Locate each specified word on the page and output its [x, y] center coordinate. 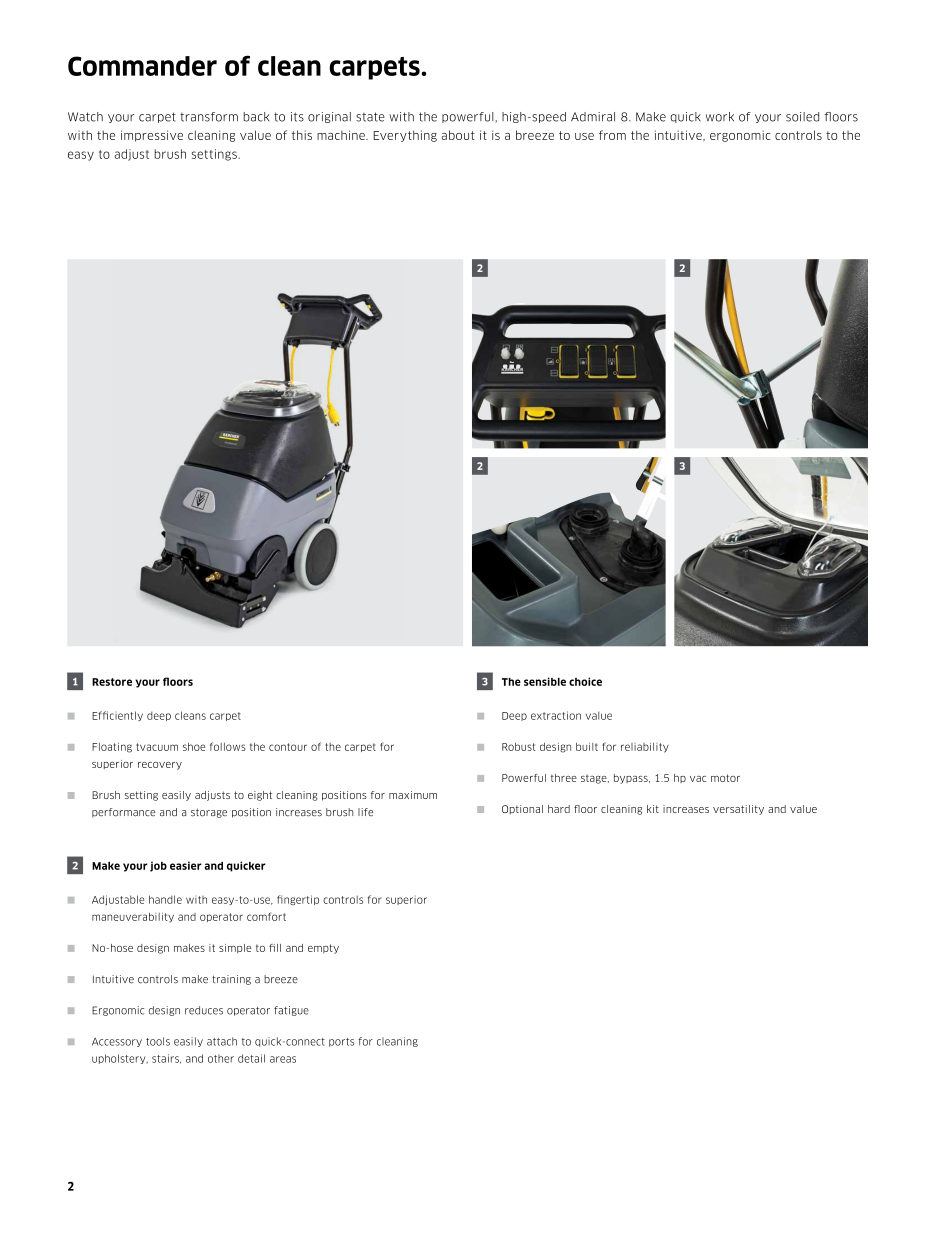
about [458, 135]
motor [725, 778]
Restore [112, 682]
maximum [413, 795]
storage [209, 813]
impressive [152, 136]
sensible [545, 681]
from [612, 135]
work [720, 117]
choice [585, 681]
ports [341, 1042]
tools [158, 1041]
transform [209, 117]
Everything [405, 136]
